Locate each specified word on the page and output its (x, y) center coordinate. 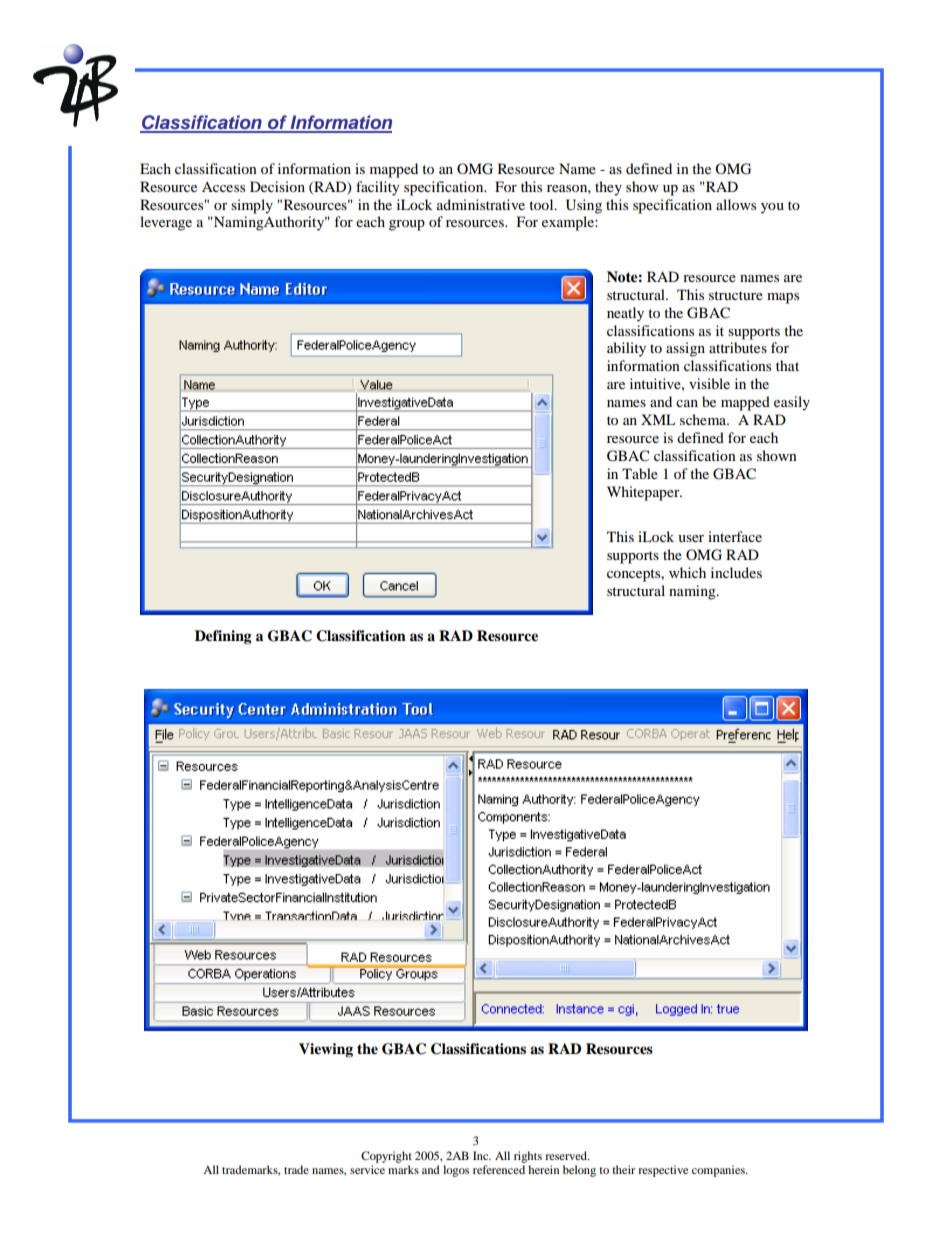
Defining (223, 637)
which (687, 572)
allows (736, 204)
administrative (481, 204)
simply (252, 206)
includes (736, 572)
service (367, 1169)
